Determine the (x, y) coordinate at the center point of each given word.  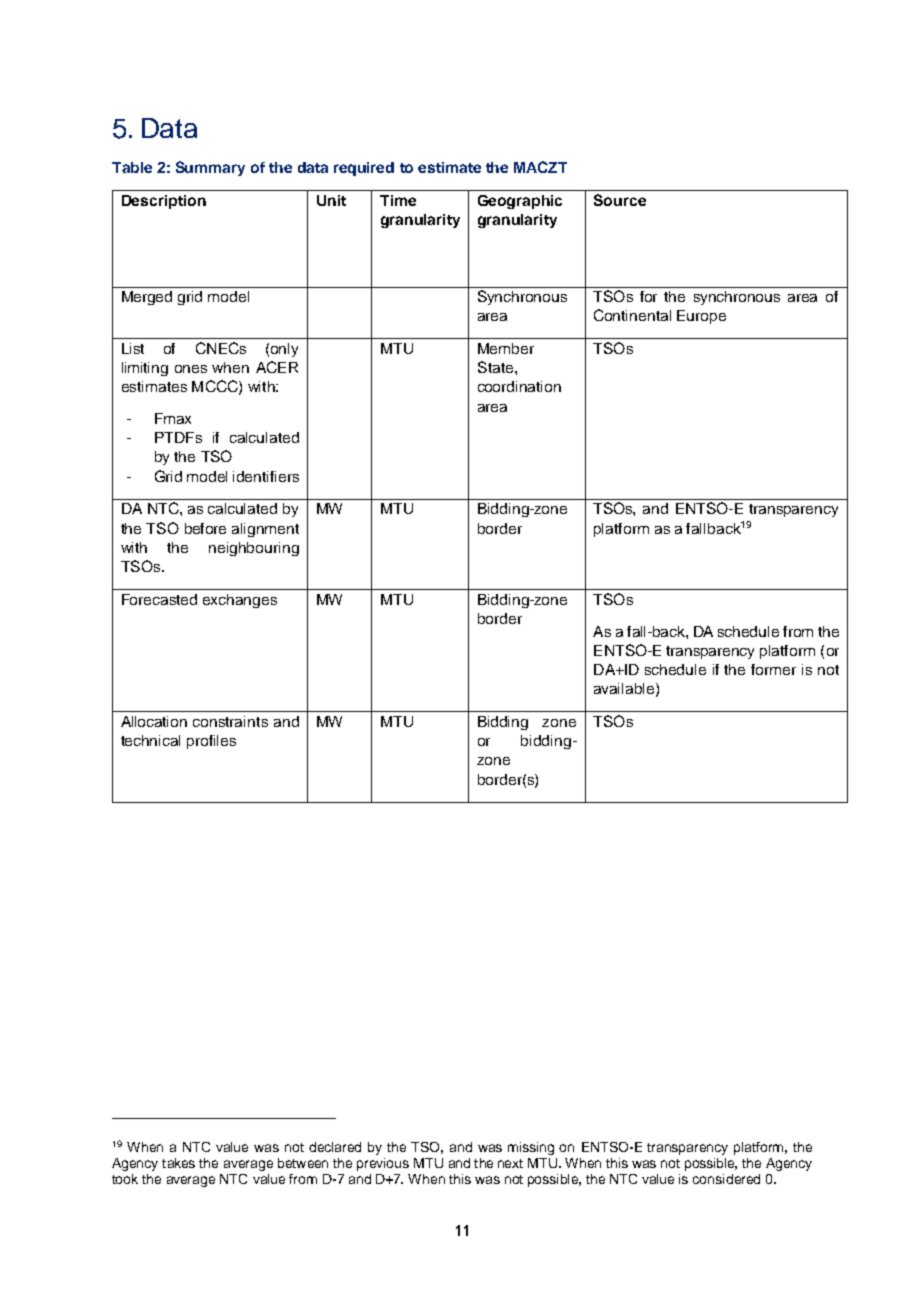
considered (726, 1179)
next (510, 1163)
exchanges (240, 601)
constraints (230, 721)
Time (398, 200)
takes (178, 1163)
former (773, 669)
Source (620, 200)
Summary (210, 168)
